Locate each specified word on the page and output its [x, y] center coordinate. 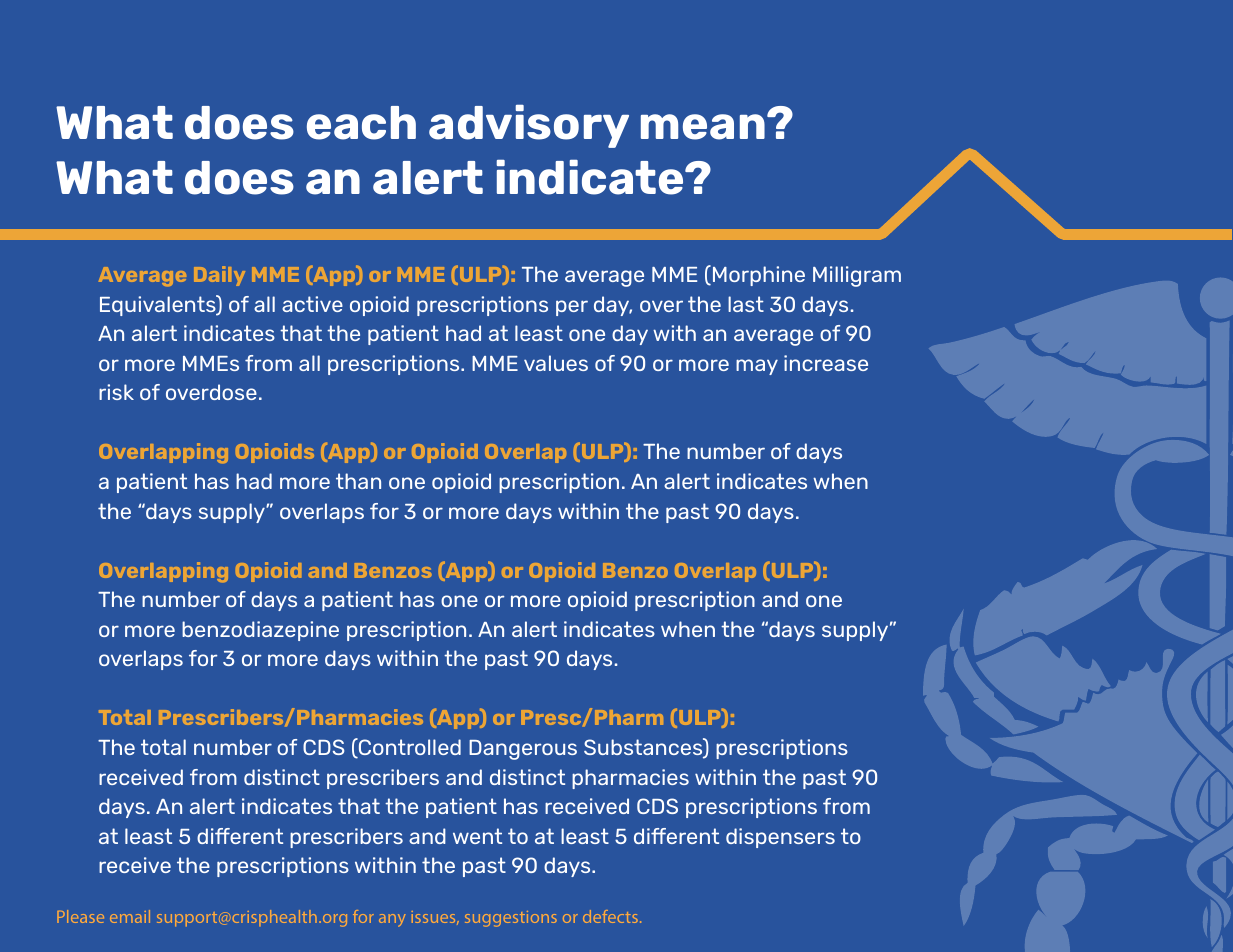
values [556, 363]
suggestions [511, 919]
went [477, 836]
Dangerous [523, 750]
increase [826, 363]
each [361, 123]
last [746, 304]
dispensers [780, 838]
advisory [529, 126]
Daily [219, 276]
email [130, 916]
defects [612, 916]
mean [703, 127]
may [757, 367]
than [358, 481]
